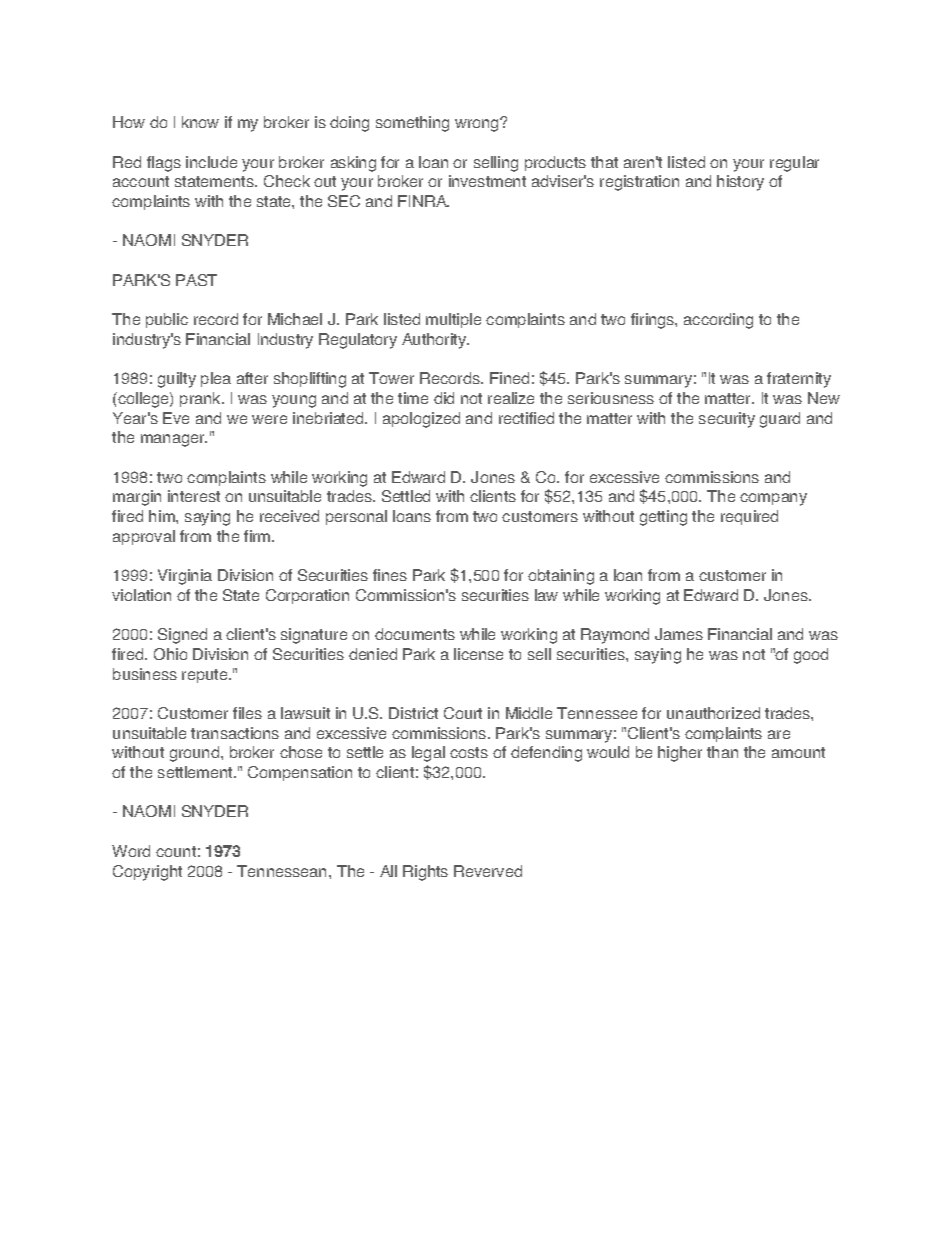 The height and width of the screenshot is (1233, 952). What do you see at coordinates (356, 517) in the screenshot?
I see `personal` at bounding box center [356, 517].
